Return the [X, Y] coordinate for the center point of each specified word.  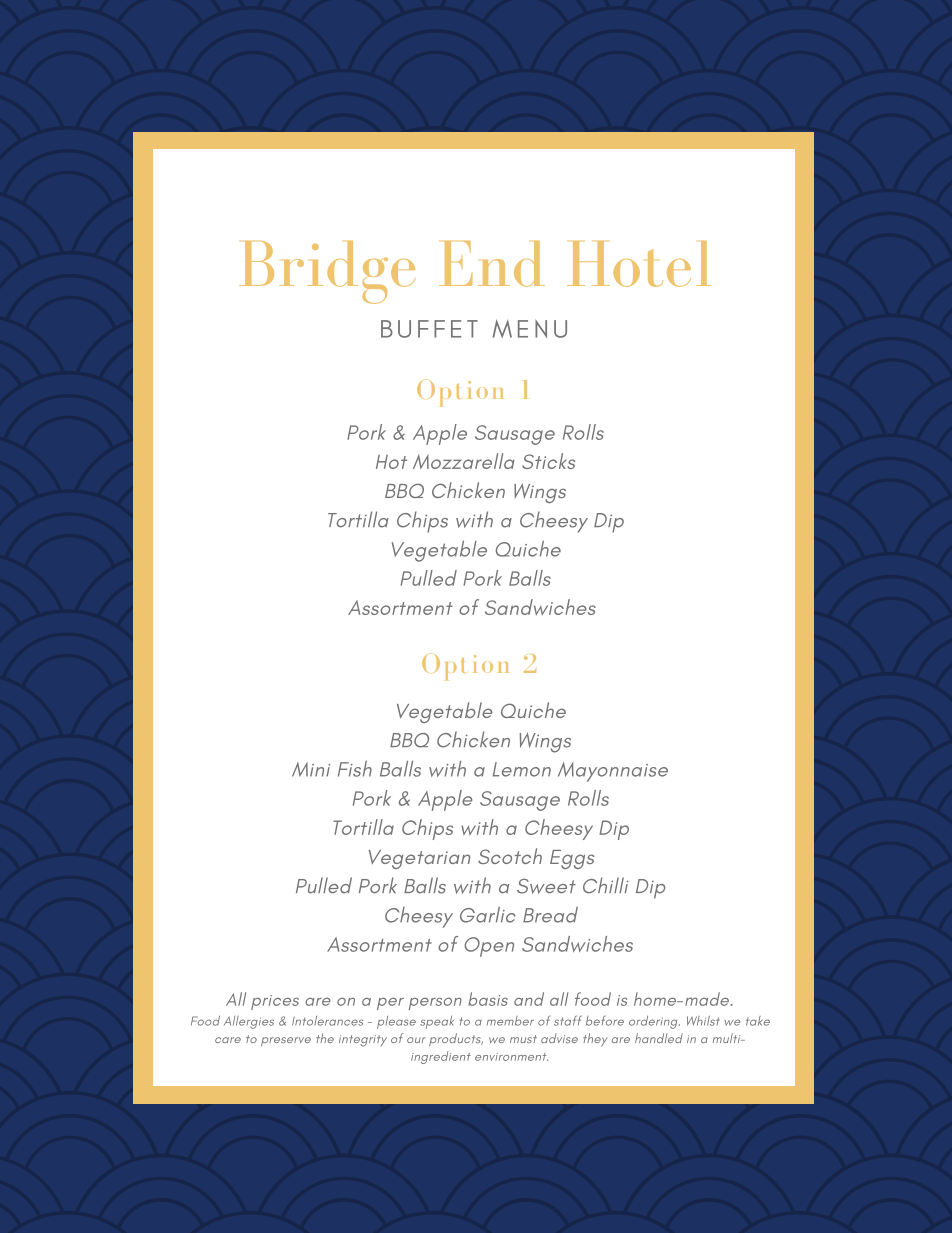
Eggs [572, 859]
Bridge [327, 272]
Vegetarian [419, 859]
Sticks [548, 461]
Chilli [606, 885]
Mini [311, 769]
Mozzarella [464, 461]
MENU [529, 329]
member [510, 1021]
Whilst [703, 1021]
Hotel [639, 264]
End [492, 264]
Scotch [510, 856]
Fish [355, 769]
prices [275, 1002]
